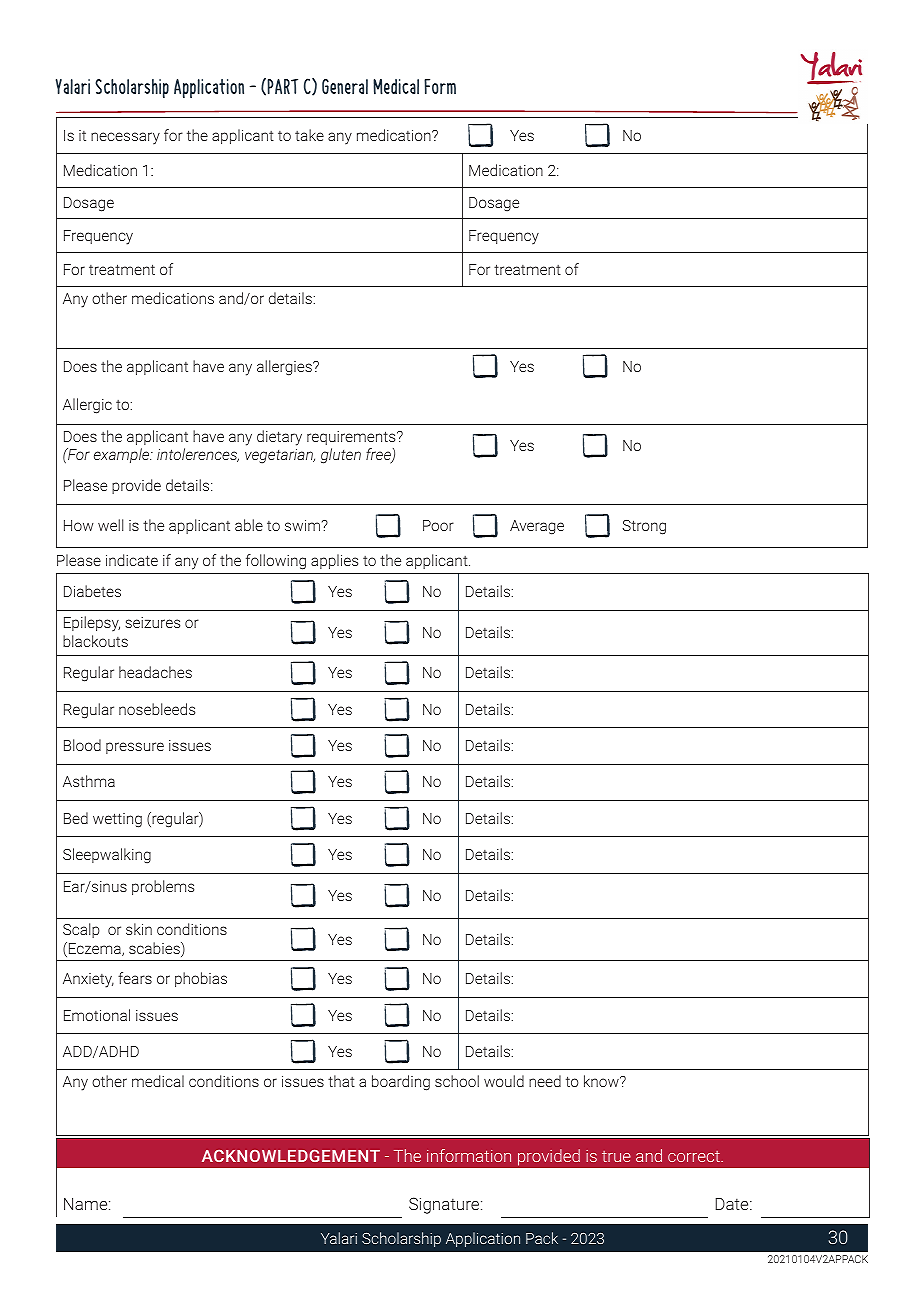 The width and height of the screenshot is (924, 1308). What do you see at coordinates (309, 135) in the screenshot?
I see `take` at bounding box center [309, 135].
